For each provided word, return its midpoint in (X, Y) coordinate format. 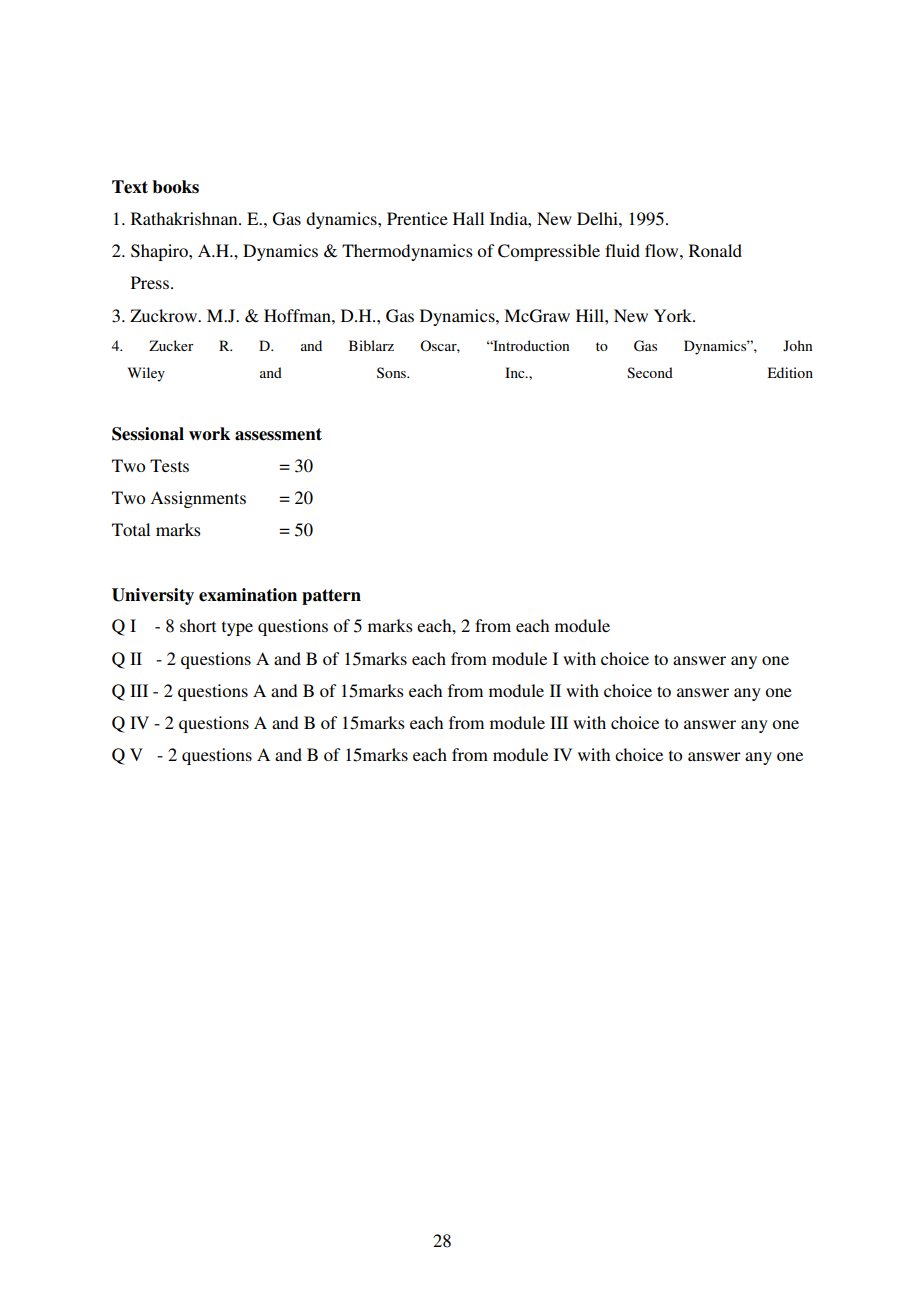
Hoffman (298, 315)
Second (650, 372)
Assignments (198, 499)
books (175, 187)
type (237, 628)
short (198, 625)
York (674, 315)
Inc (516, 372)
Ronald (715, 250)
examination (248, 595)
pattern (331, 597)
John (797, 345)
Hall (468, 218)
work (209, 433)
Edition (790, 372)
